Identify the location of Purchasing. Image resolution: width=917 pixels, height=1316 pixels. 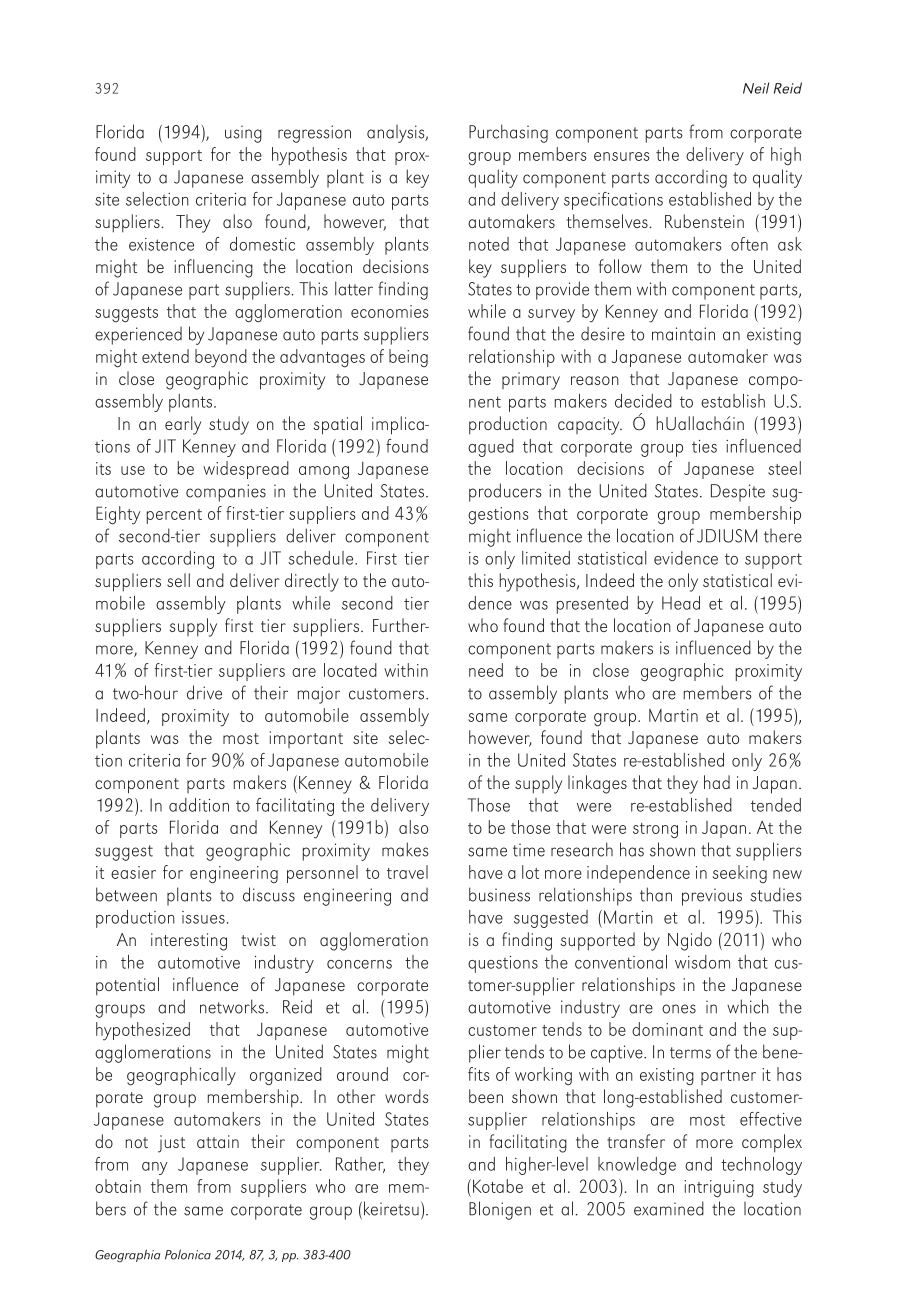
(508, 133).
